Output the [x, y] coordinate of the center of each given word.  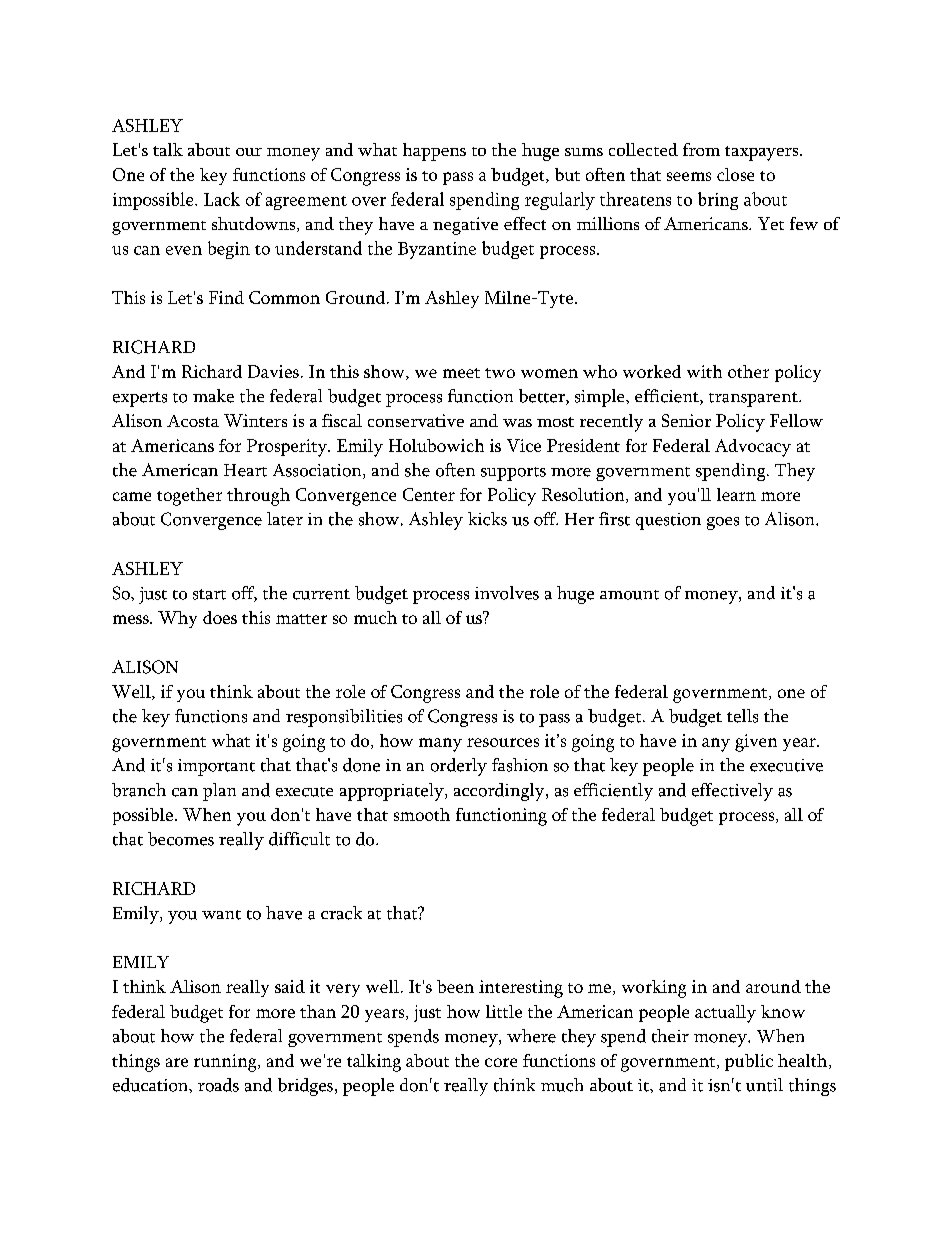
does [220, 617]
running [226, 1063]
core [501, 1062]
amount [629, 595]
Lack [222, 199]
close [735, 174]
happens [434, 152]
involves [507, 593]
